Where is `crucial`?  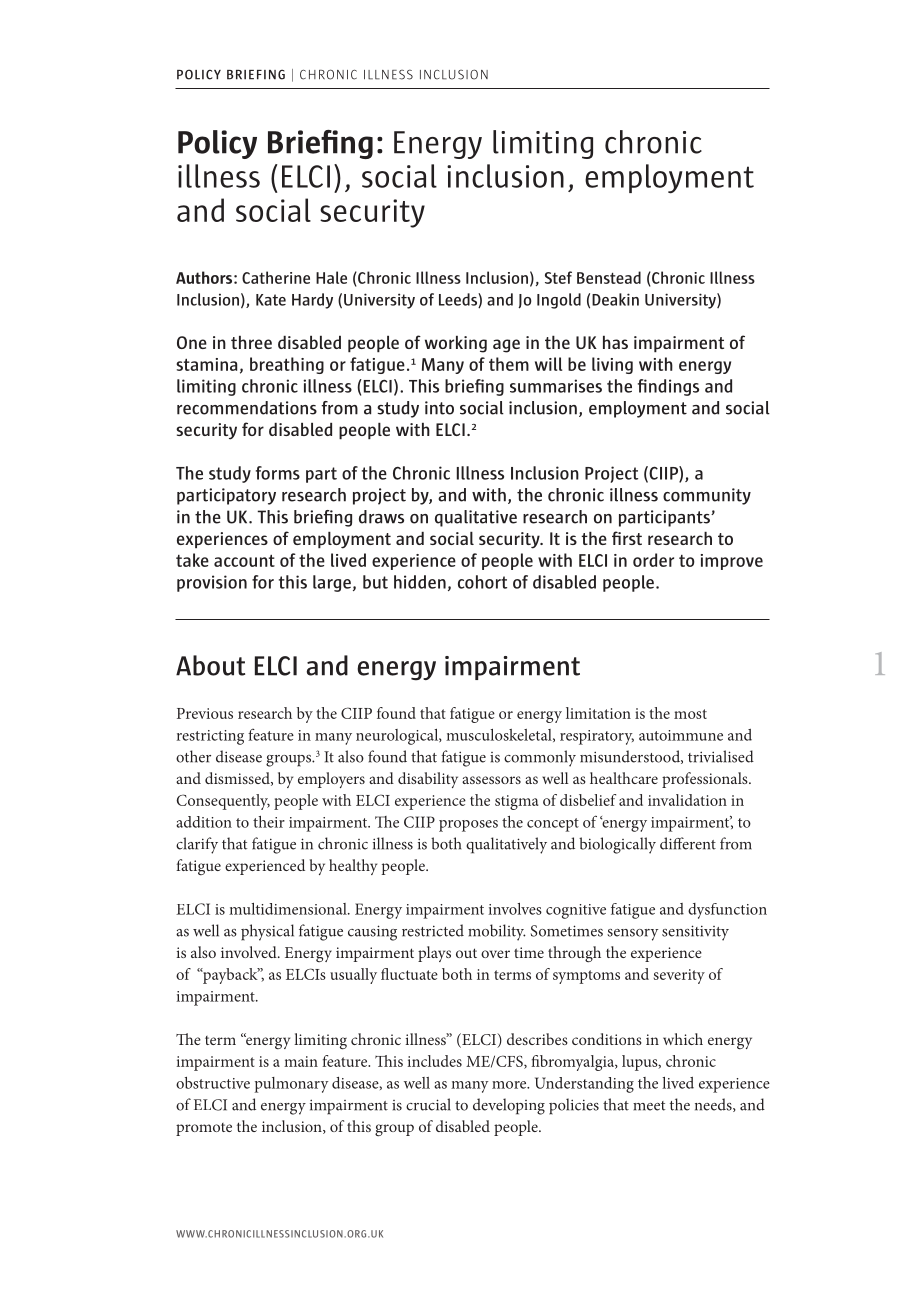
crucial is located at coordinates (428, 1104).
